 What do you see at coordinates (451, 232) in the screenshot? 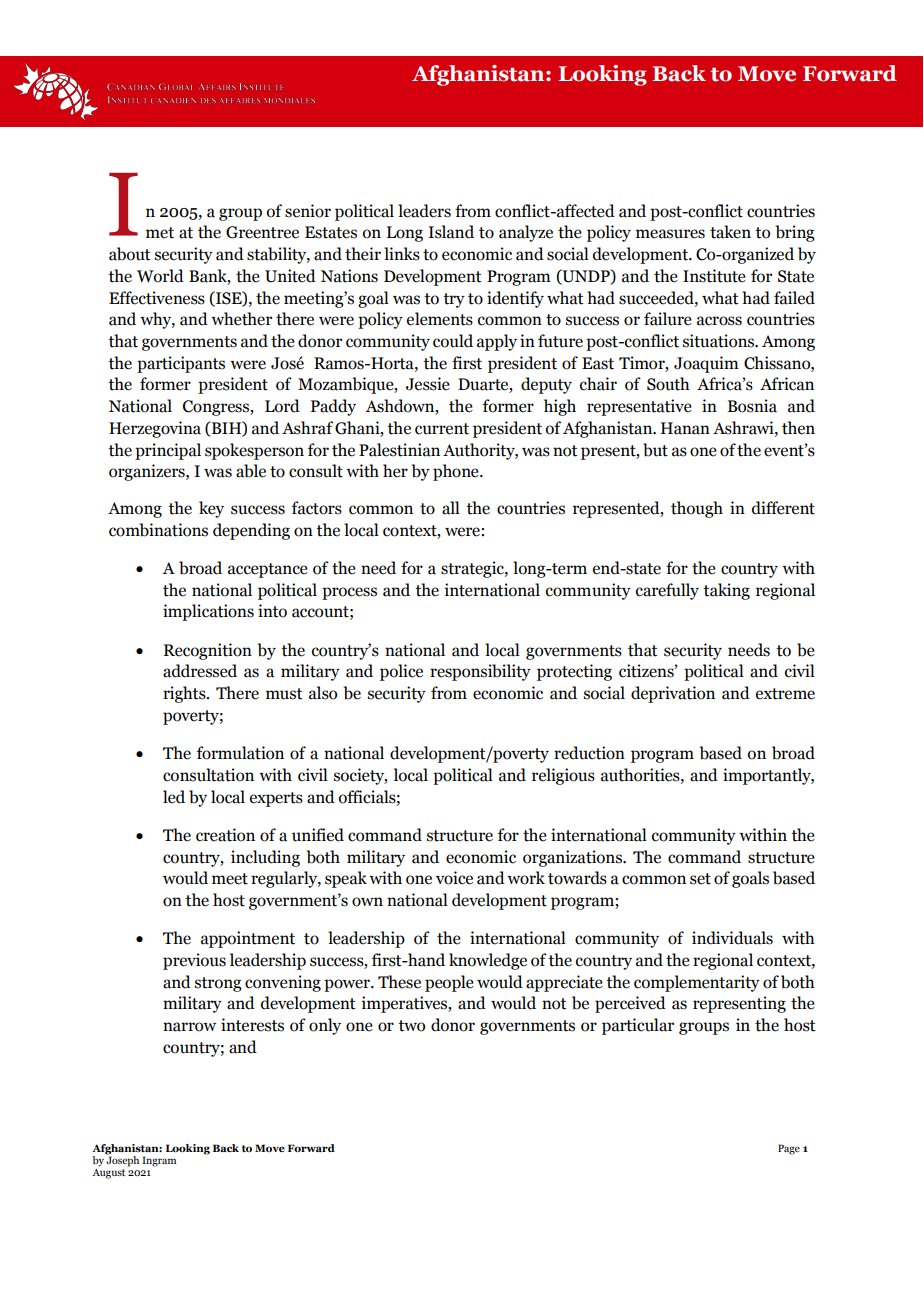
I see `Island` at bounding box center [451, 232].
